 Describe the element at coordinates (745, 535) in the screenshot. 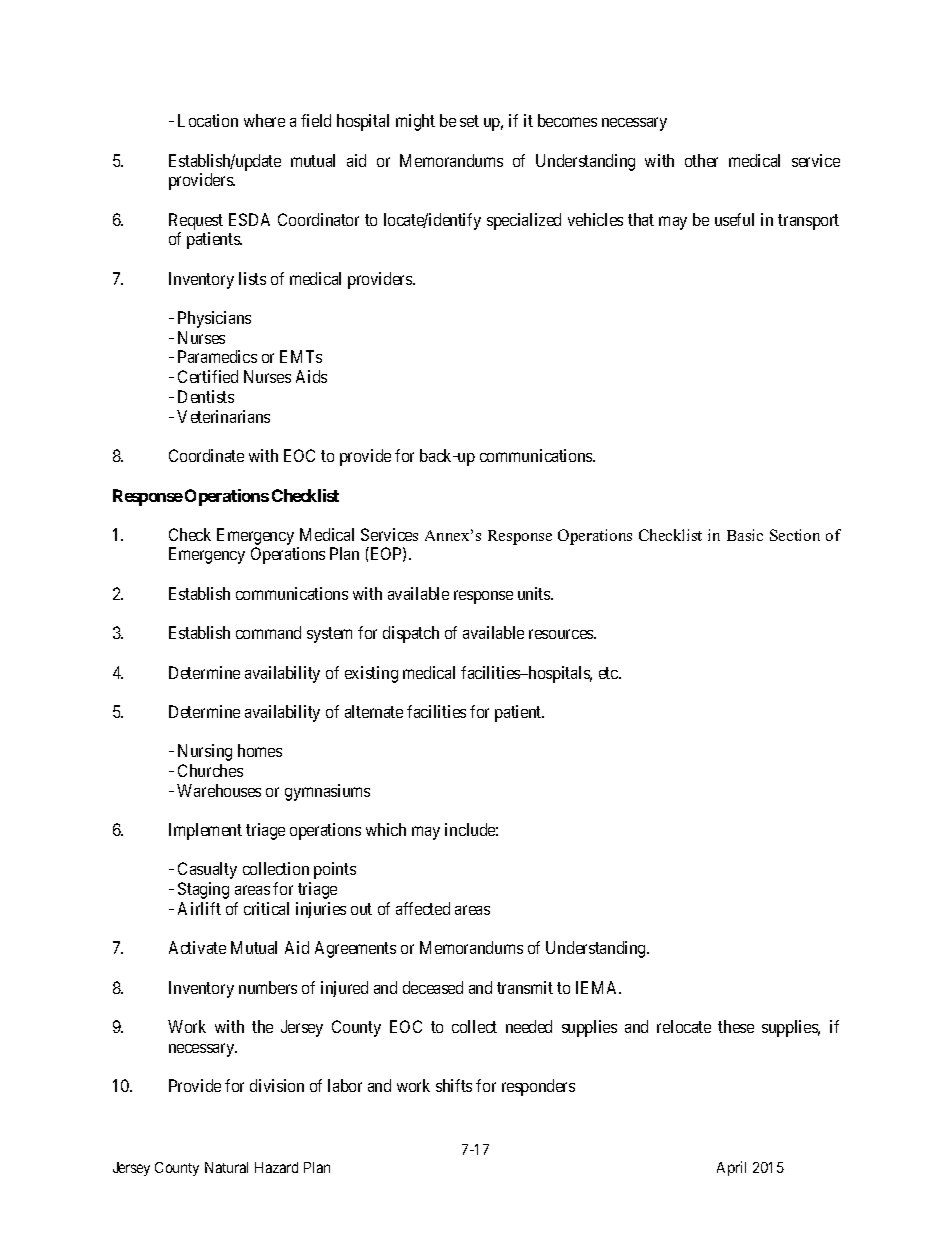

I see `Basic` at that location.
